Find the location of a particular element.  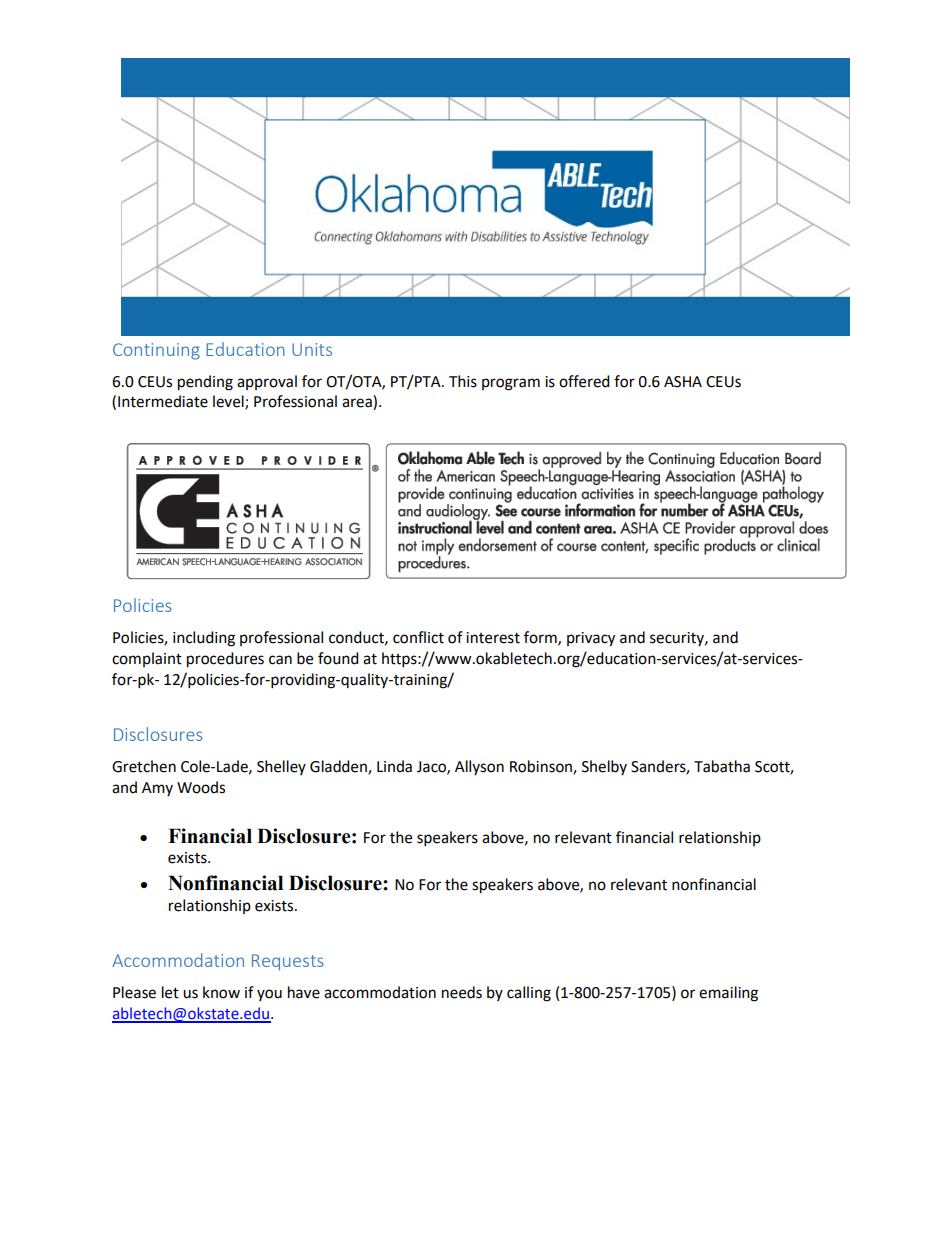

Woods is located at coordinates (201, 787).
